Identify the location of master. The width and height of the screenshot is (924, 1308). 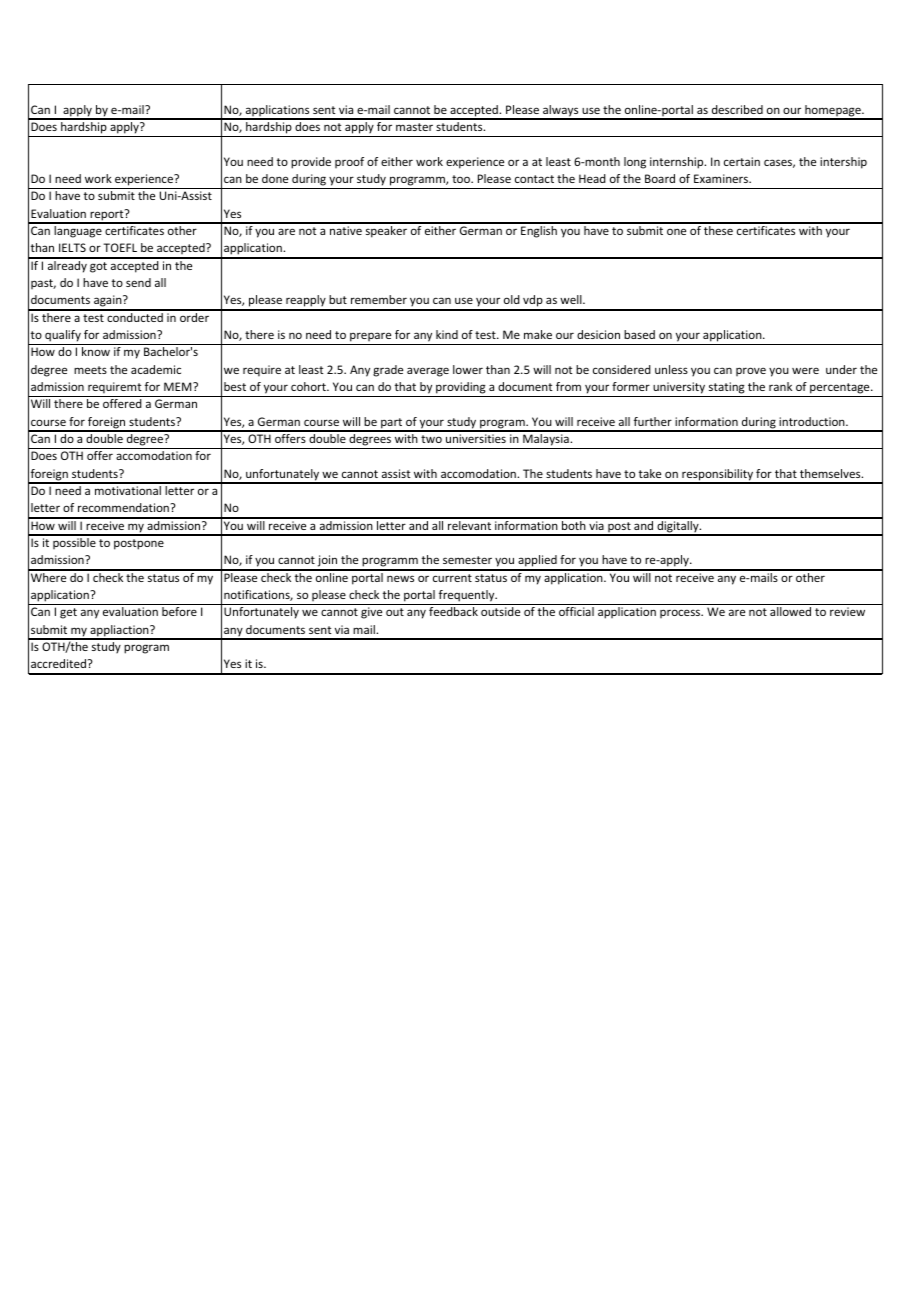
(414, 127).
